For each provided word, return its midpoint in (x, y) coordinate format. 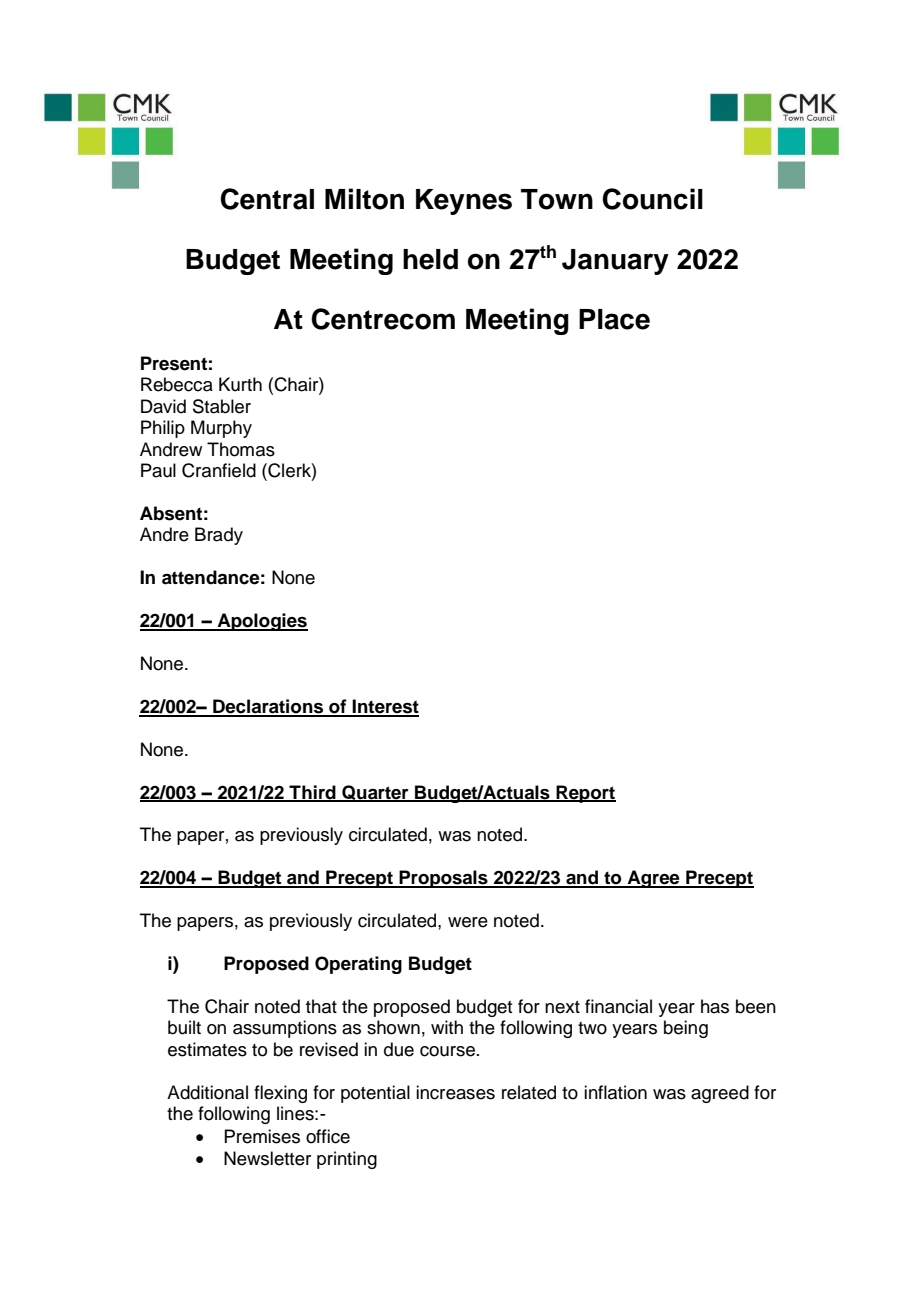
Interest (385, 707)
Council (652, 199)
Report (585, 794)
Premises (262, 1136)
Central (267, 199)
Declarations (268, 707)
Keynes (464, 202)
